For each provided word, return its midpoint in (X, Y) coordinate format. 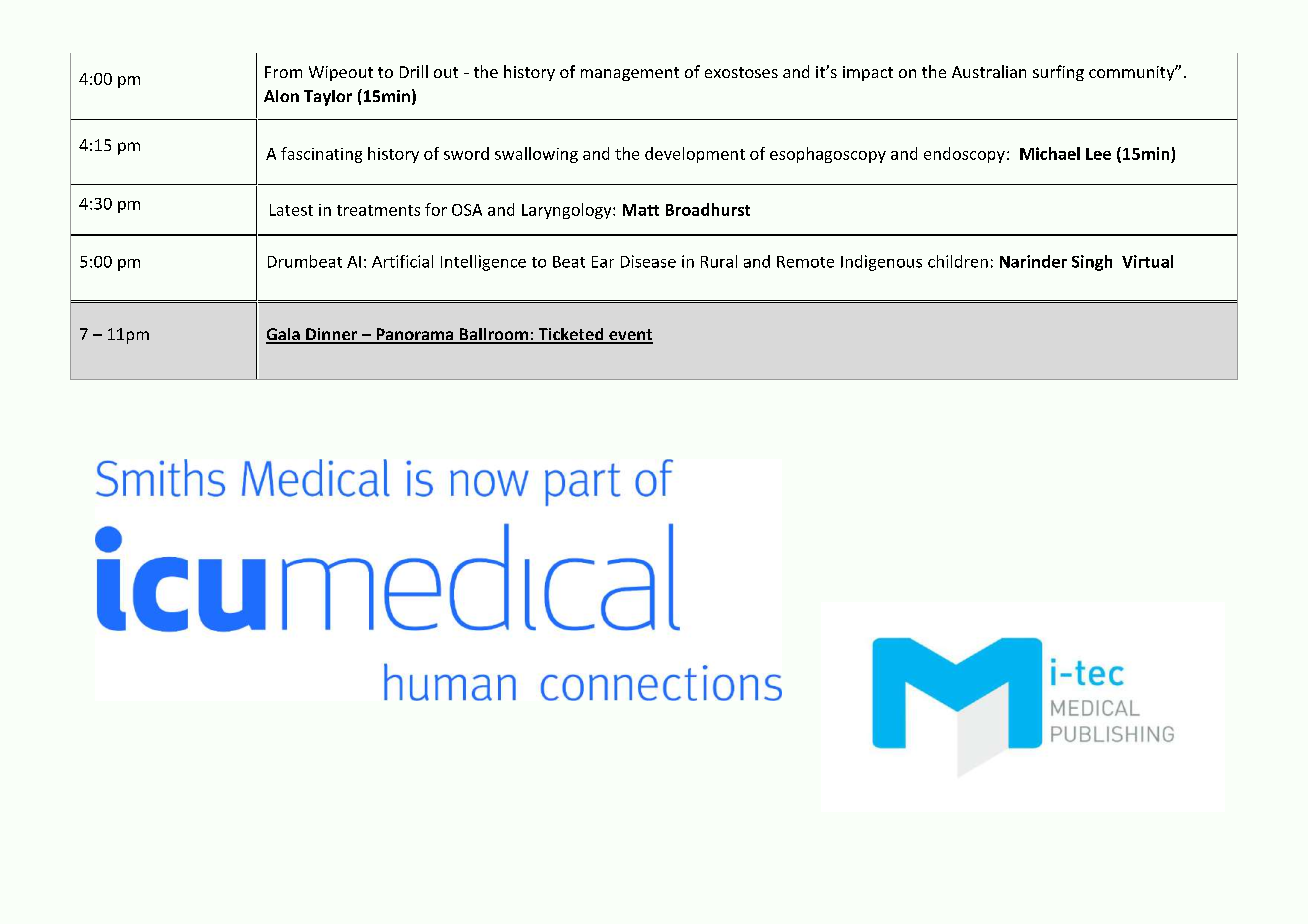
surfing (1058, 73)
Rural (719, 261)
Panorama (415, 335)
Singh (1092, 263)
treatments (378, 210)
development (695, 155)
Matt (641, 210)
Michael (1050, 153)
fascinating (321, 155)
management (630, 74)
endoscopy (964, 155)
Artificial (402, 261)
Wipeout (341, 73)
